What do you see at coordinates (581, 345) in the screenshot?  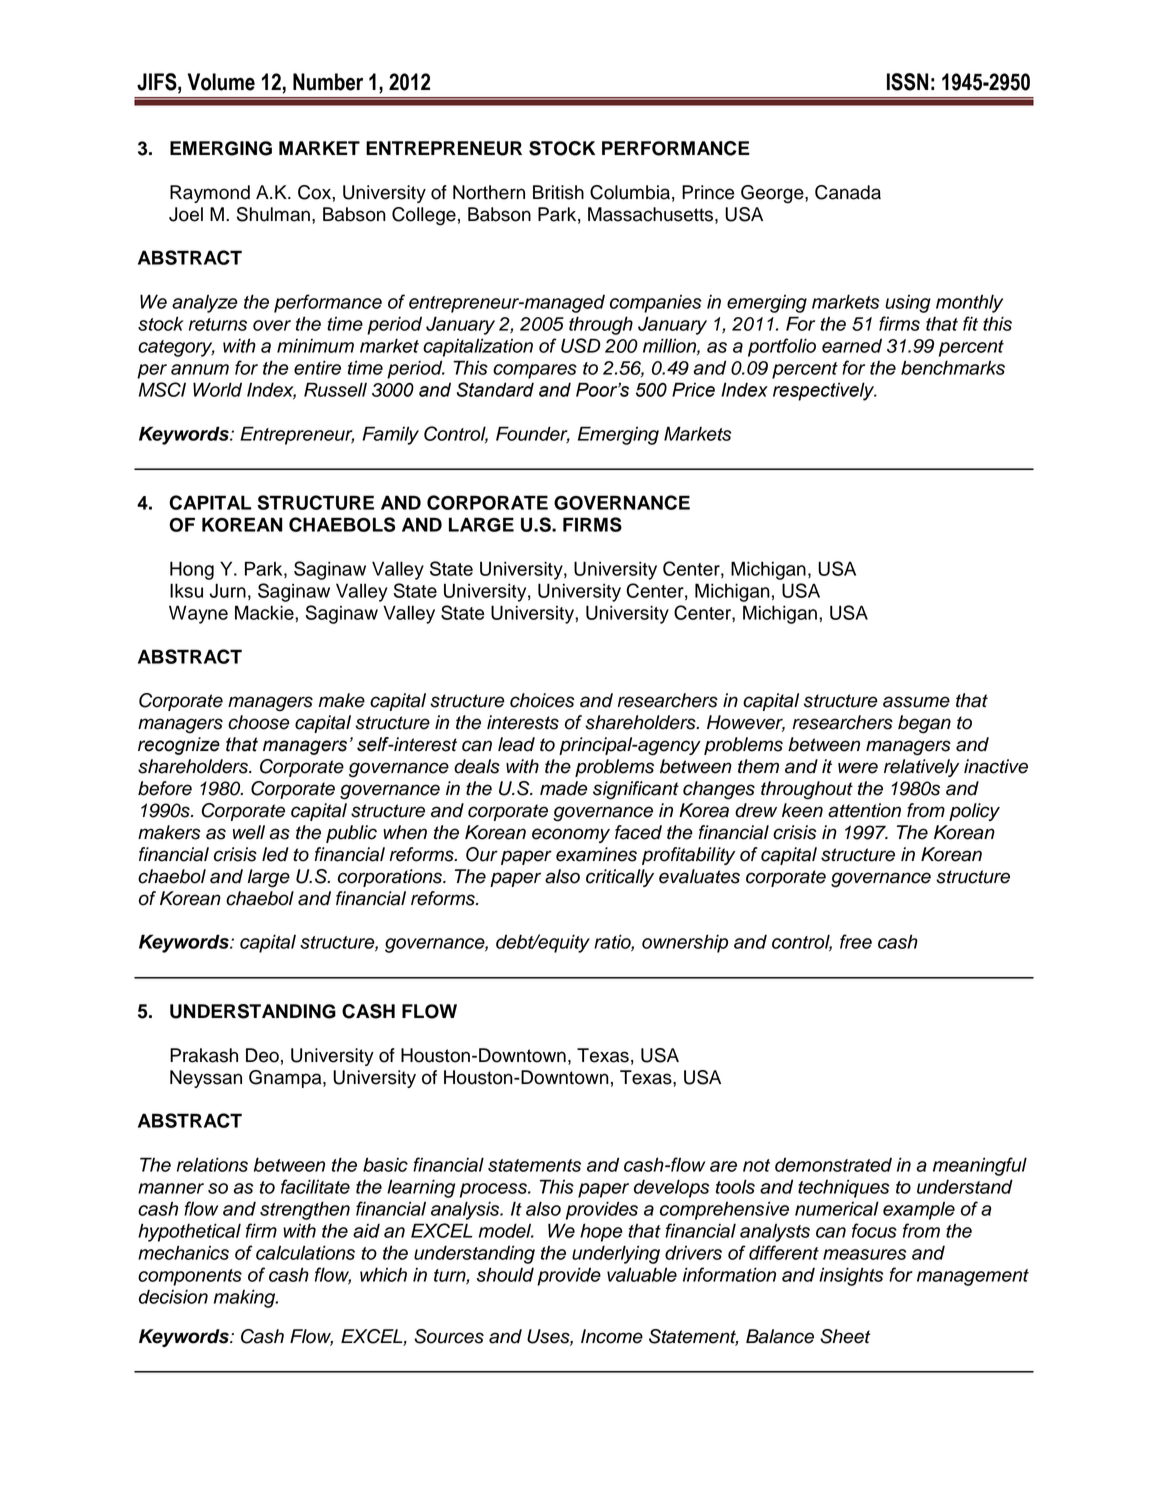 I see `USD` at bounding box center [581, 345].
